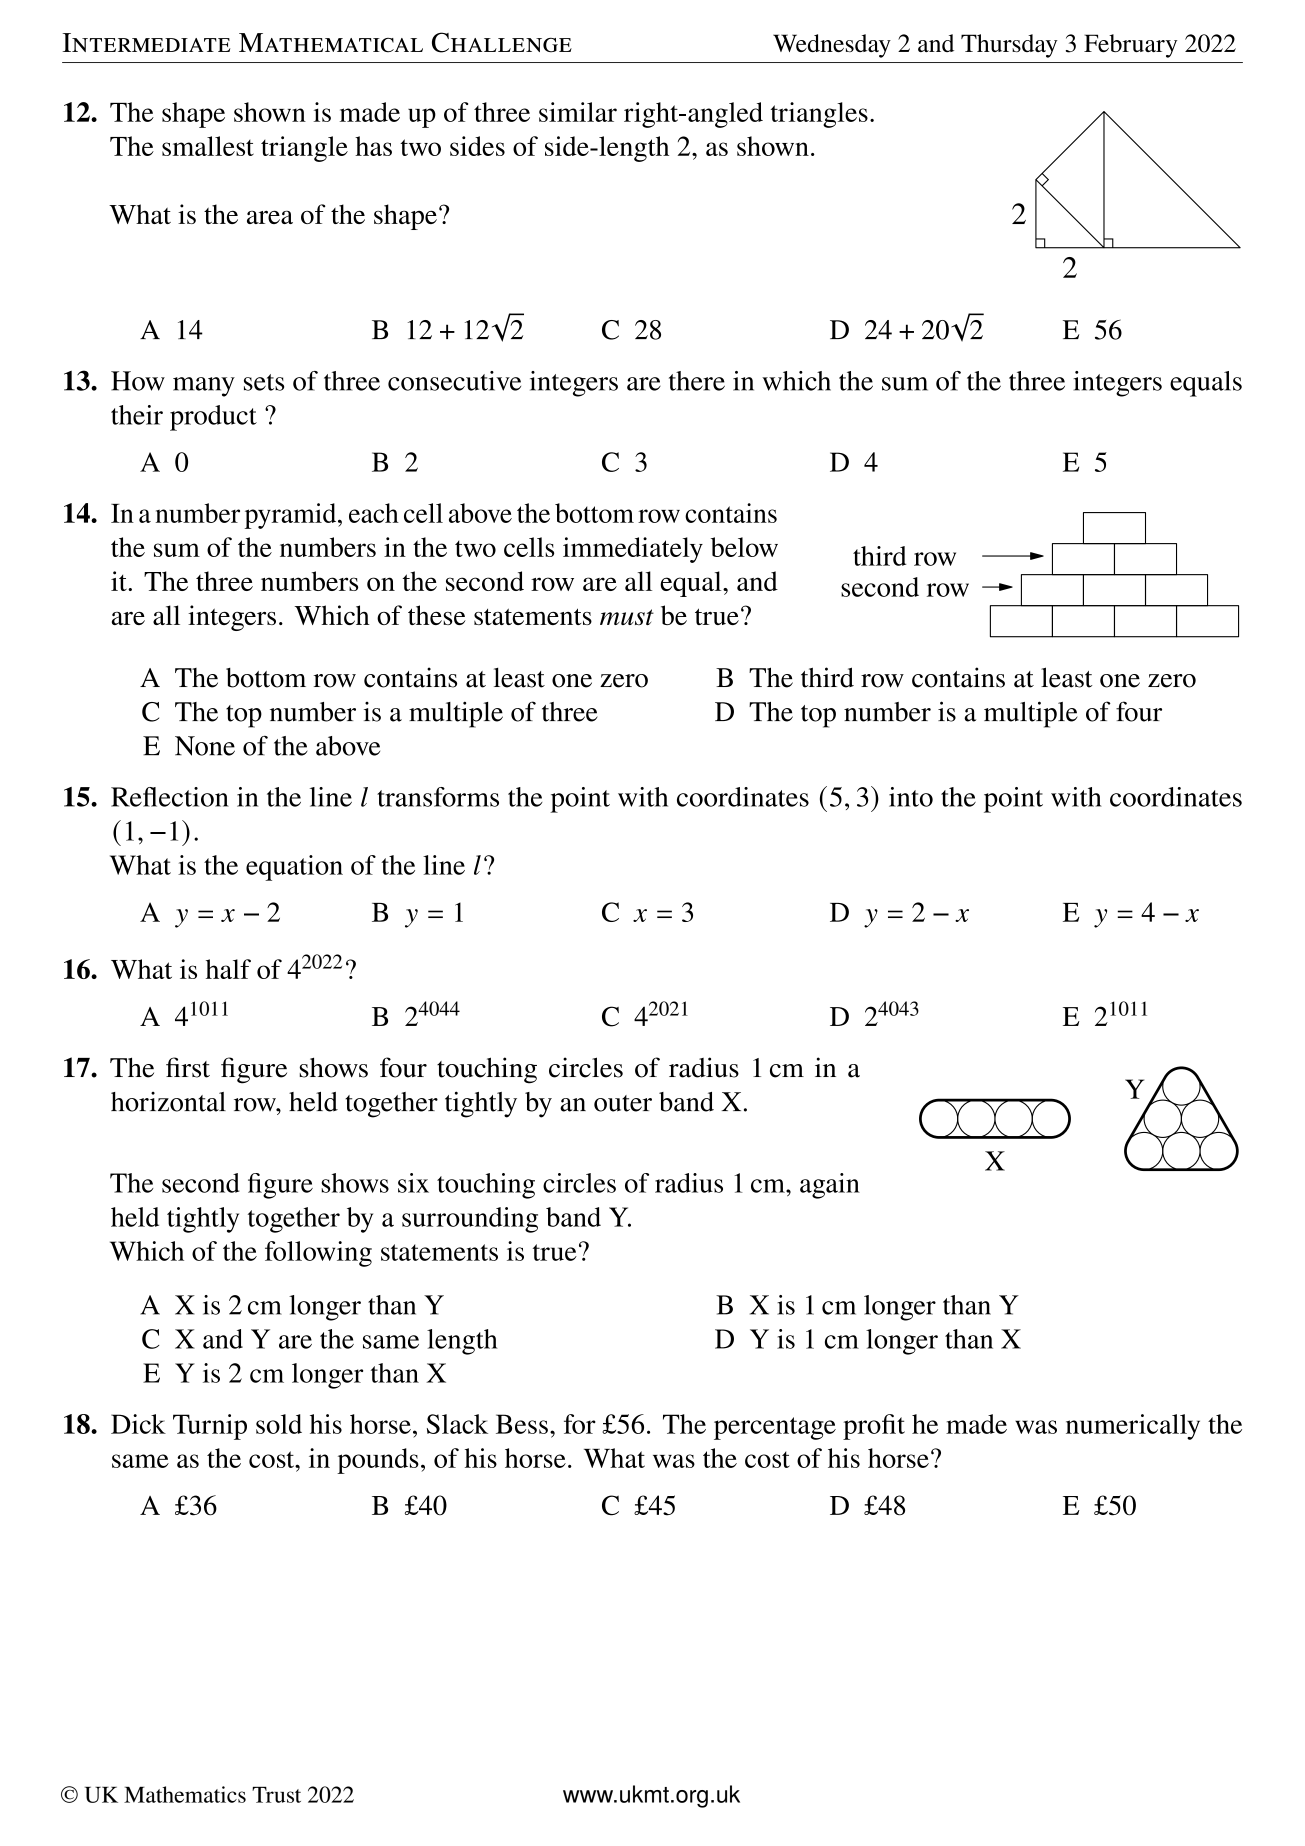 Image resolution: width=1305 pixels, height=1846 pixels. Describe the element at coordinates (623, 1103) in the page. I see `outer` at that location.
